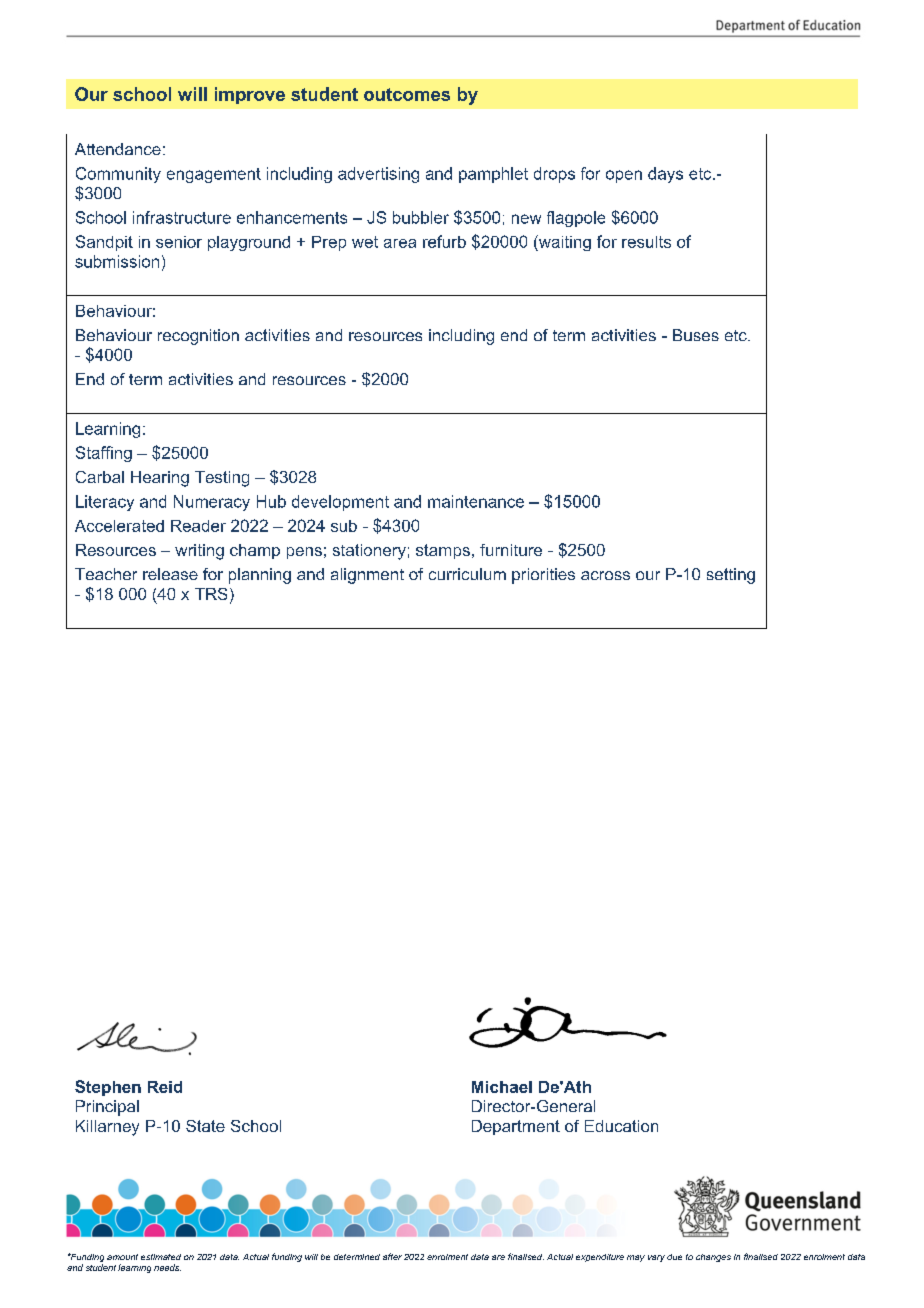 The image size is (924, 1308). I want to click on days, so click(665, 175).
